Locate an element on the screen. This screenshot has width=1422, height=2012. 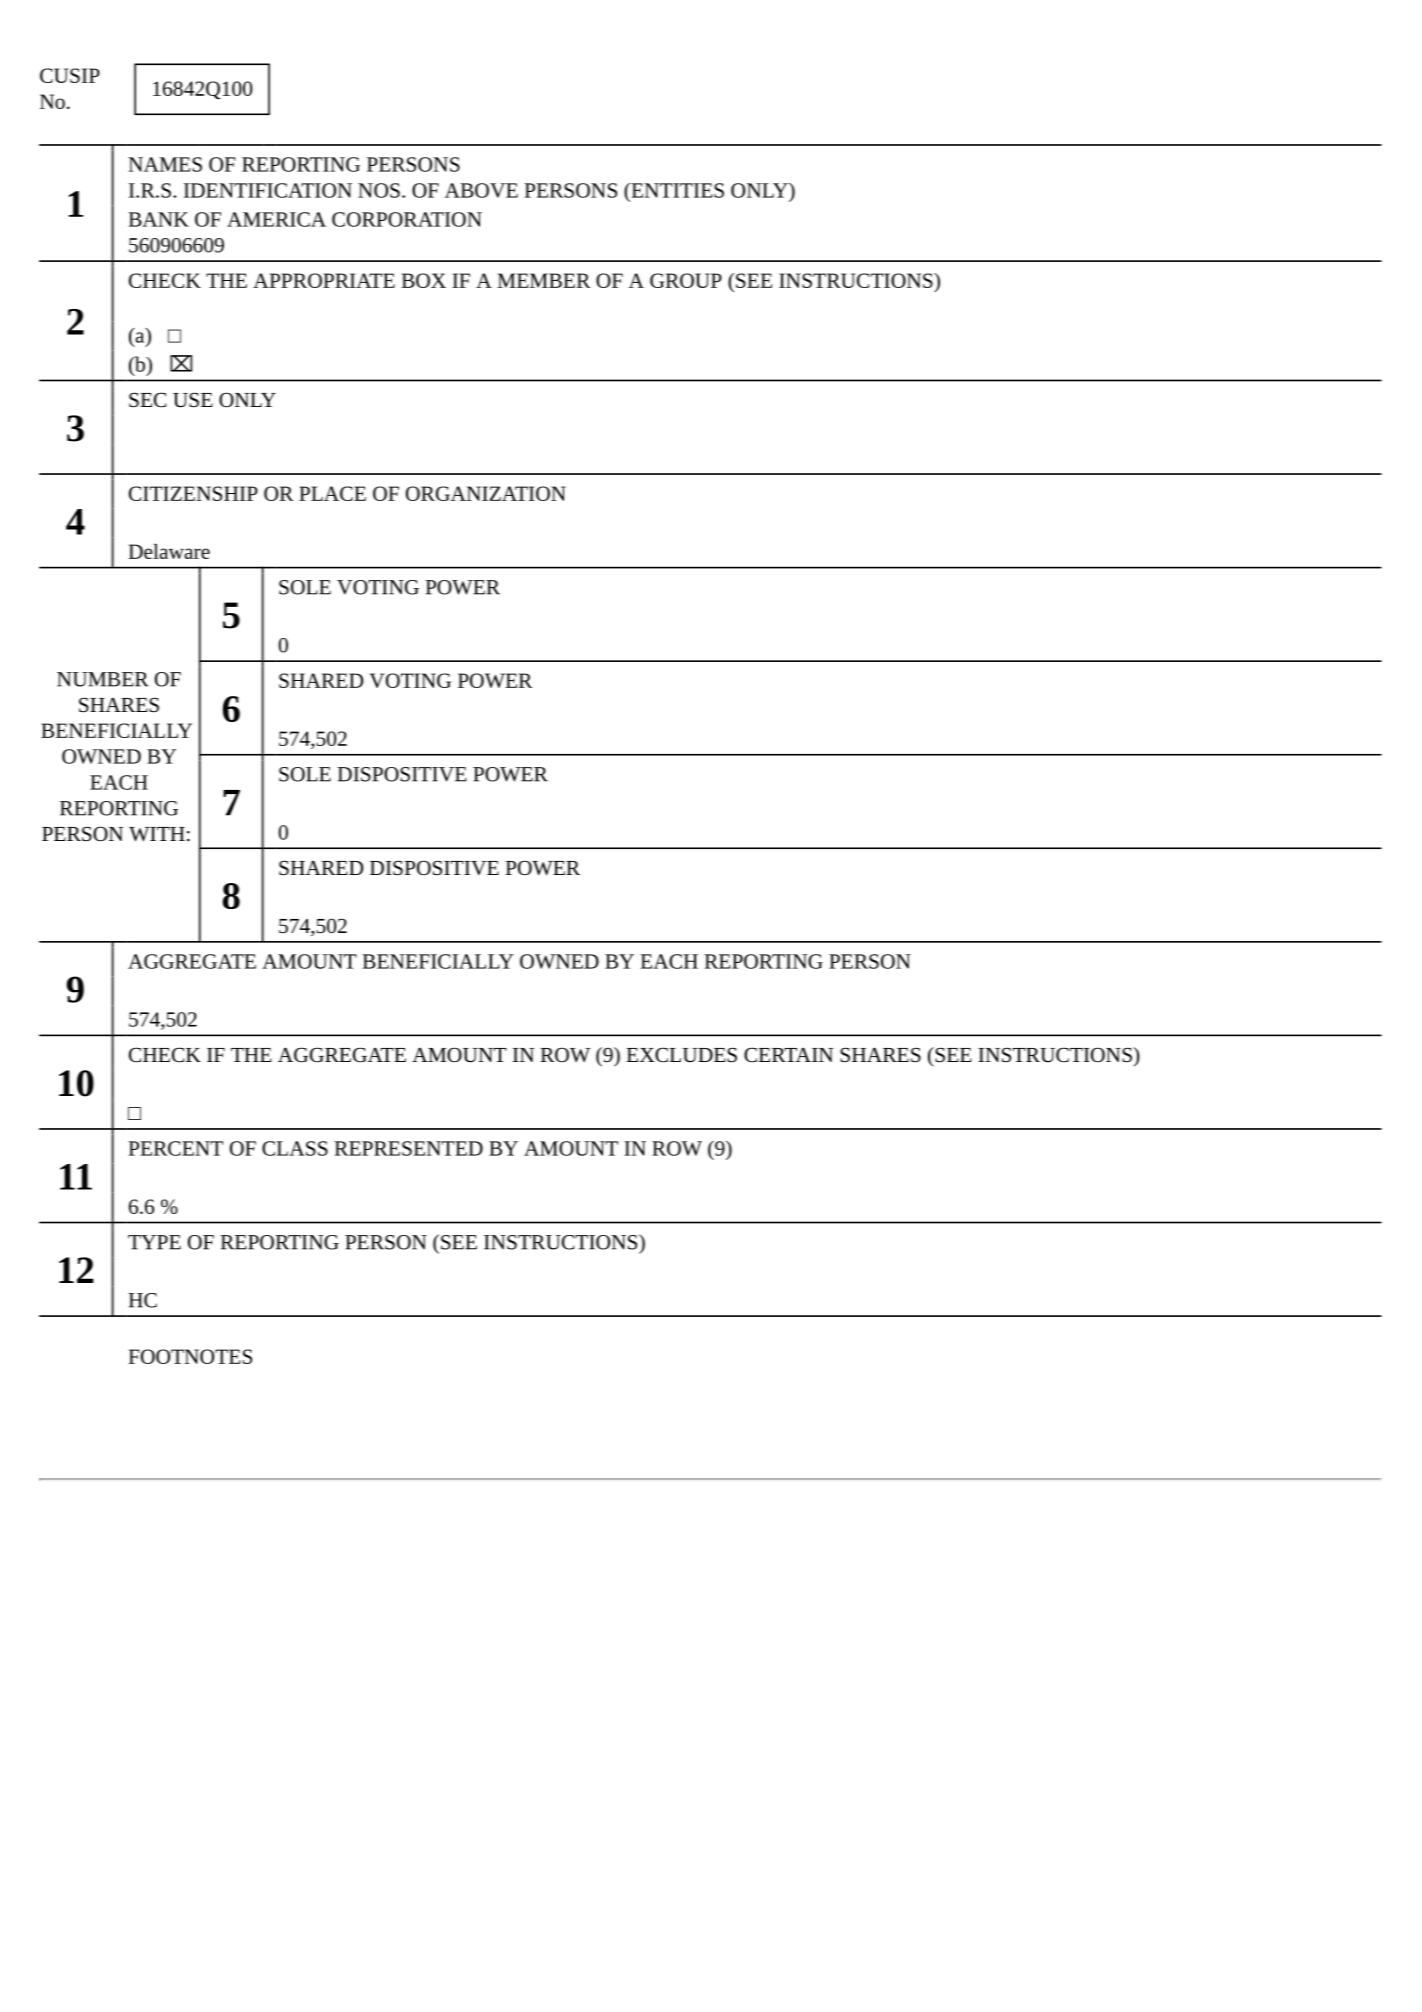
WITH is located at coordinates (157, 834).
